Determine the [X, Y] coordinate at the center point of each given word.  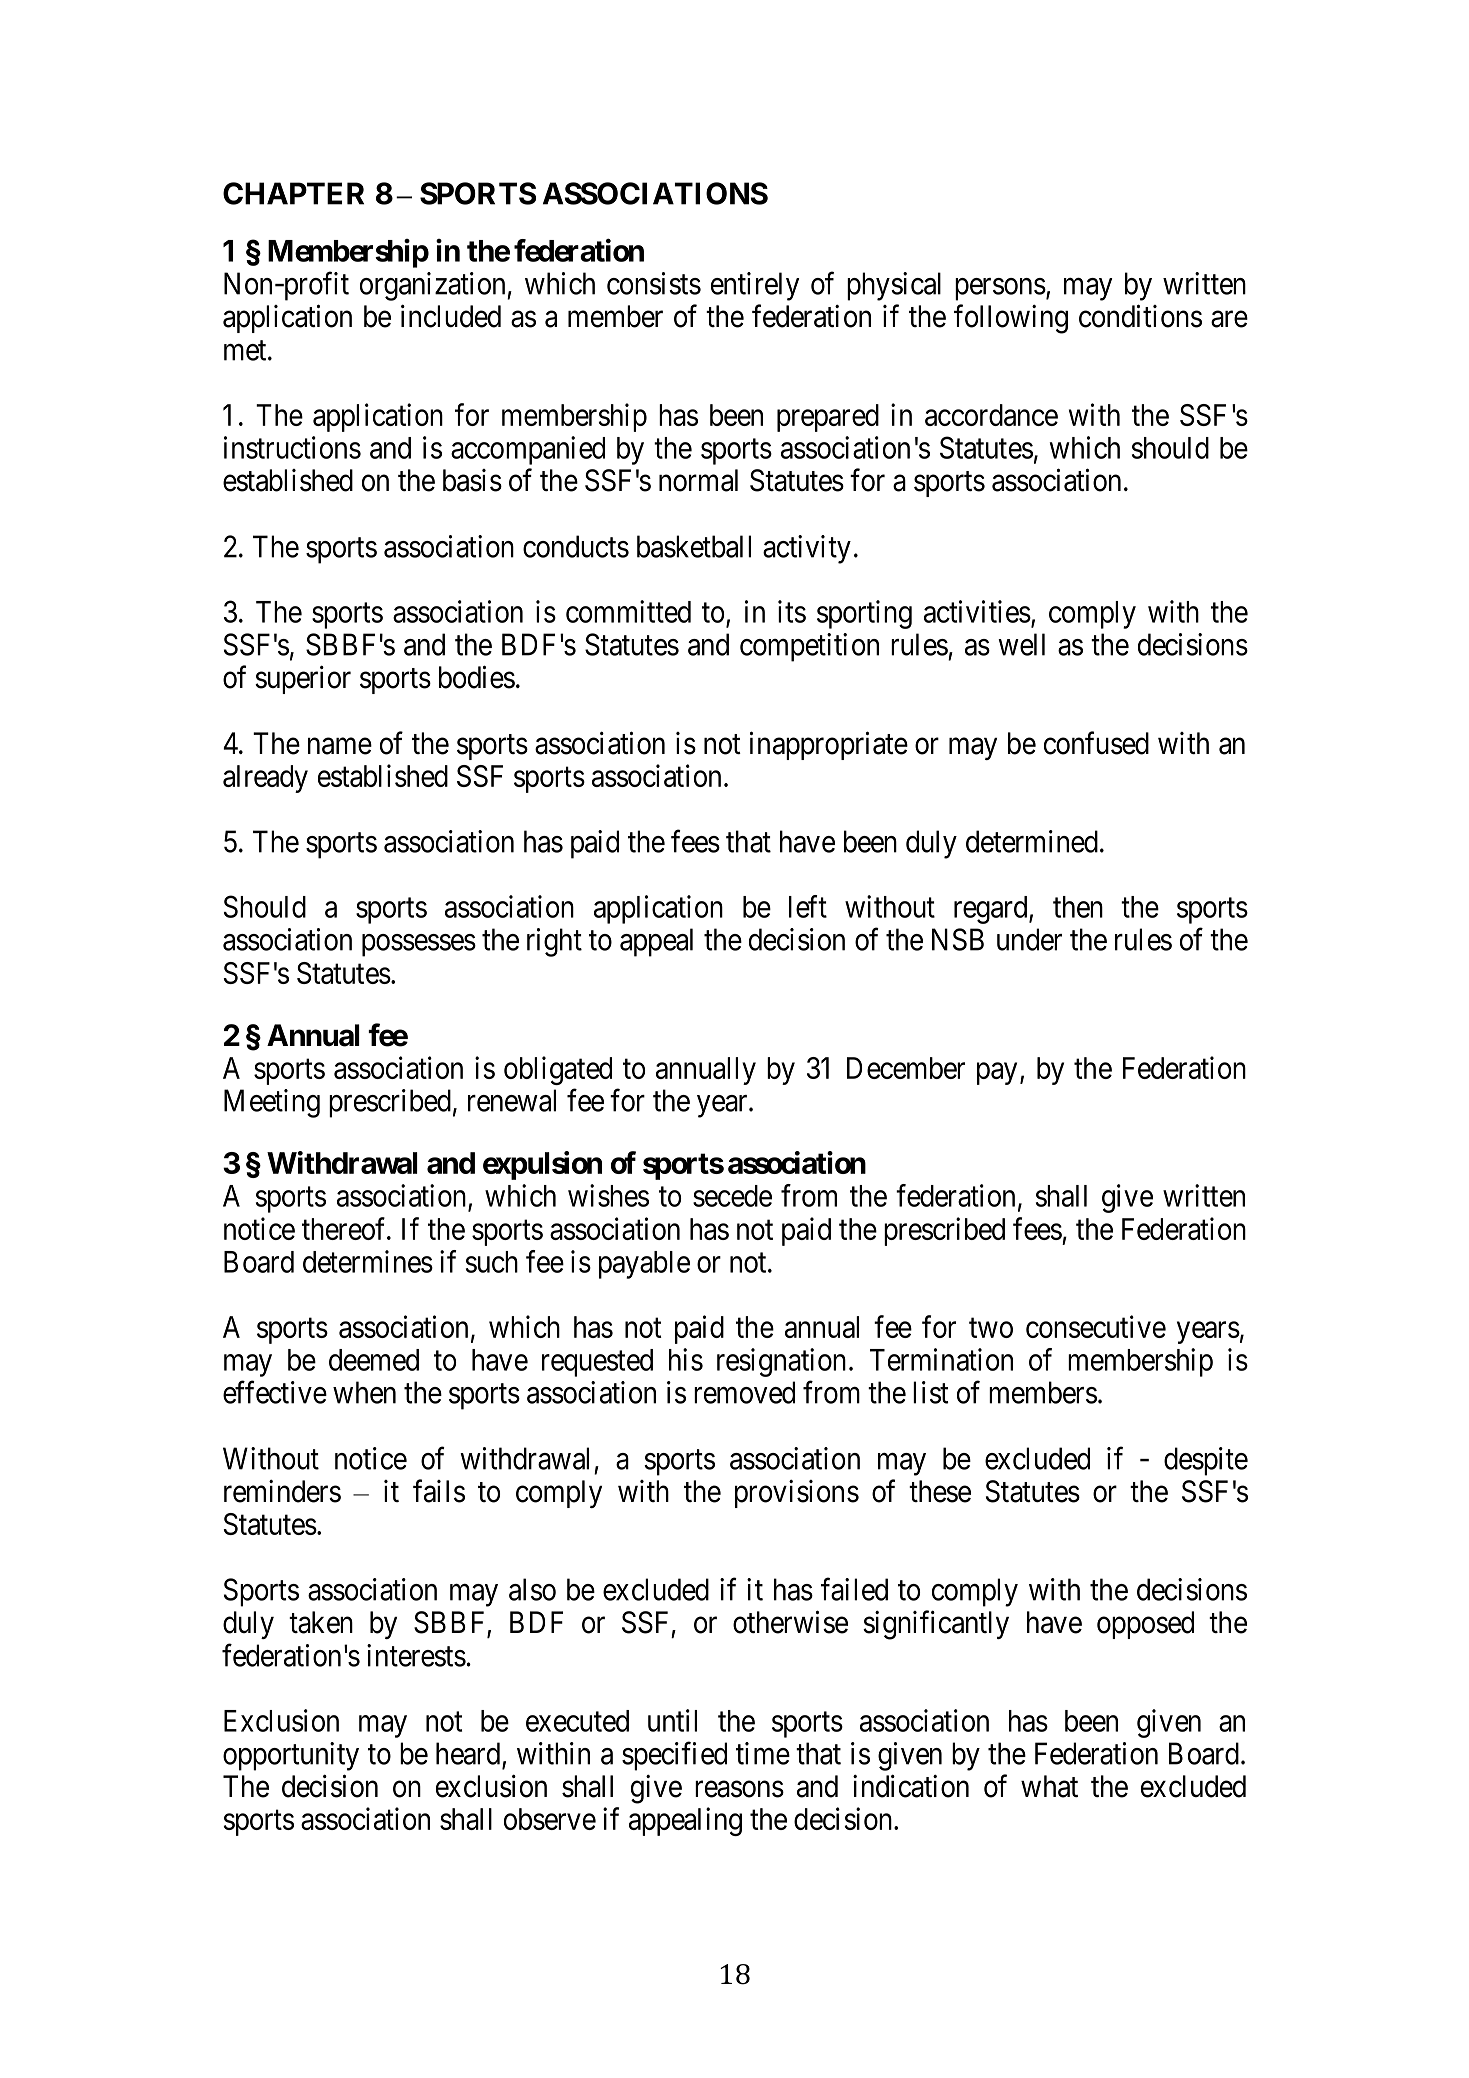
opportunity [291, 1756]
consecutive [1096, 1326]
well [1021, 644]
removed [744, 1392]
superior [303, 679]
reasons [739, 1789]
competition [809, 647]
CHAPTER [293, 193]
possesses [419, 945]
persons [1000, 289]
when [364, 1392]
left [808, 906]
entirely [755, 286]
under [1029, 939]
